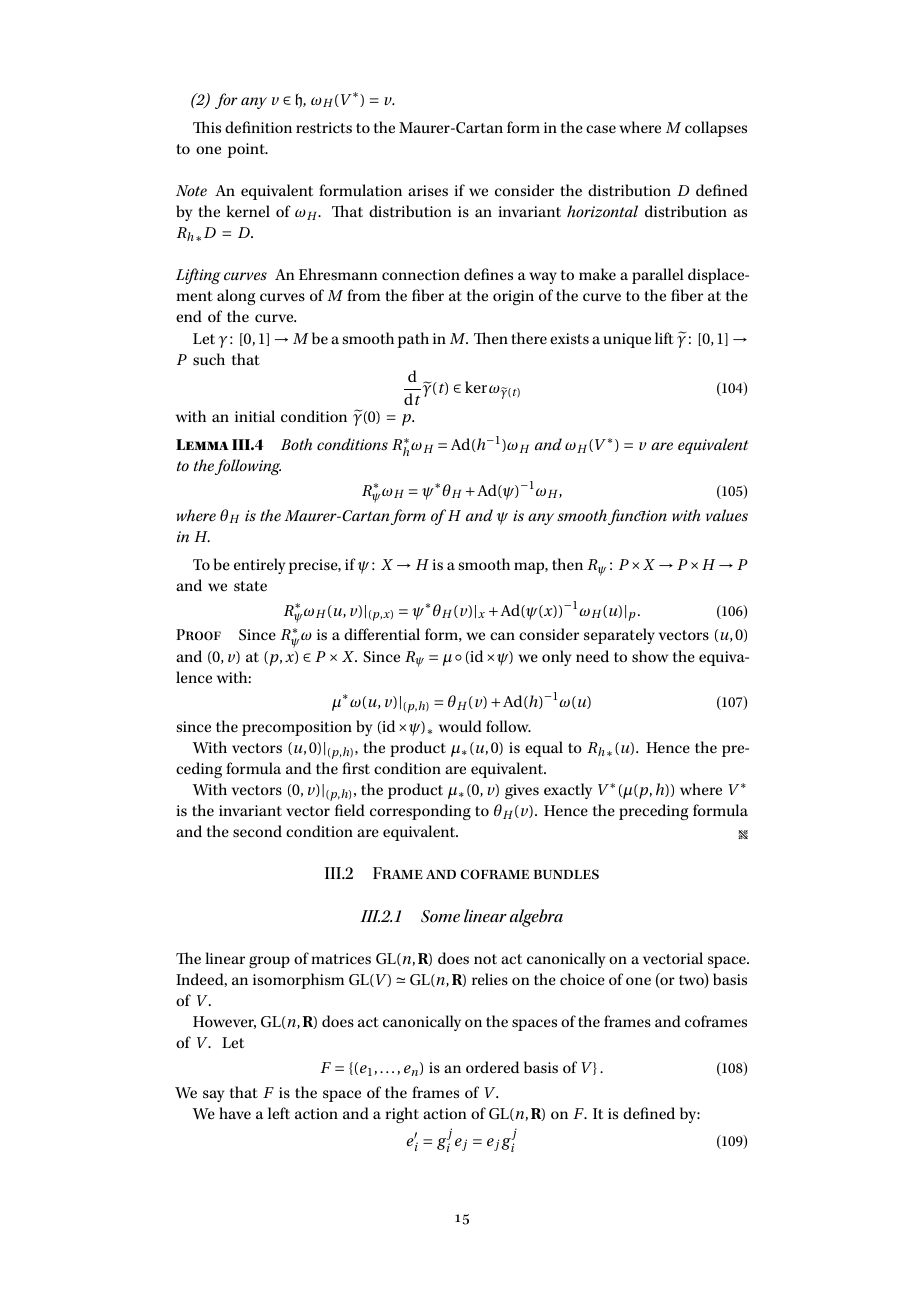  What do you see at coordinates (428, 191) in the screenshot?
I see `arises` at bounding box center [428, 191].
